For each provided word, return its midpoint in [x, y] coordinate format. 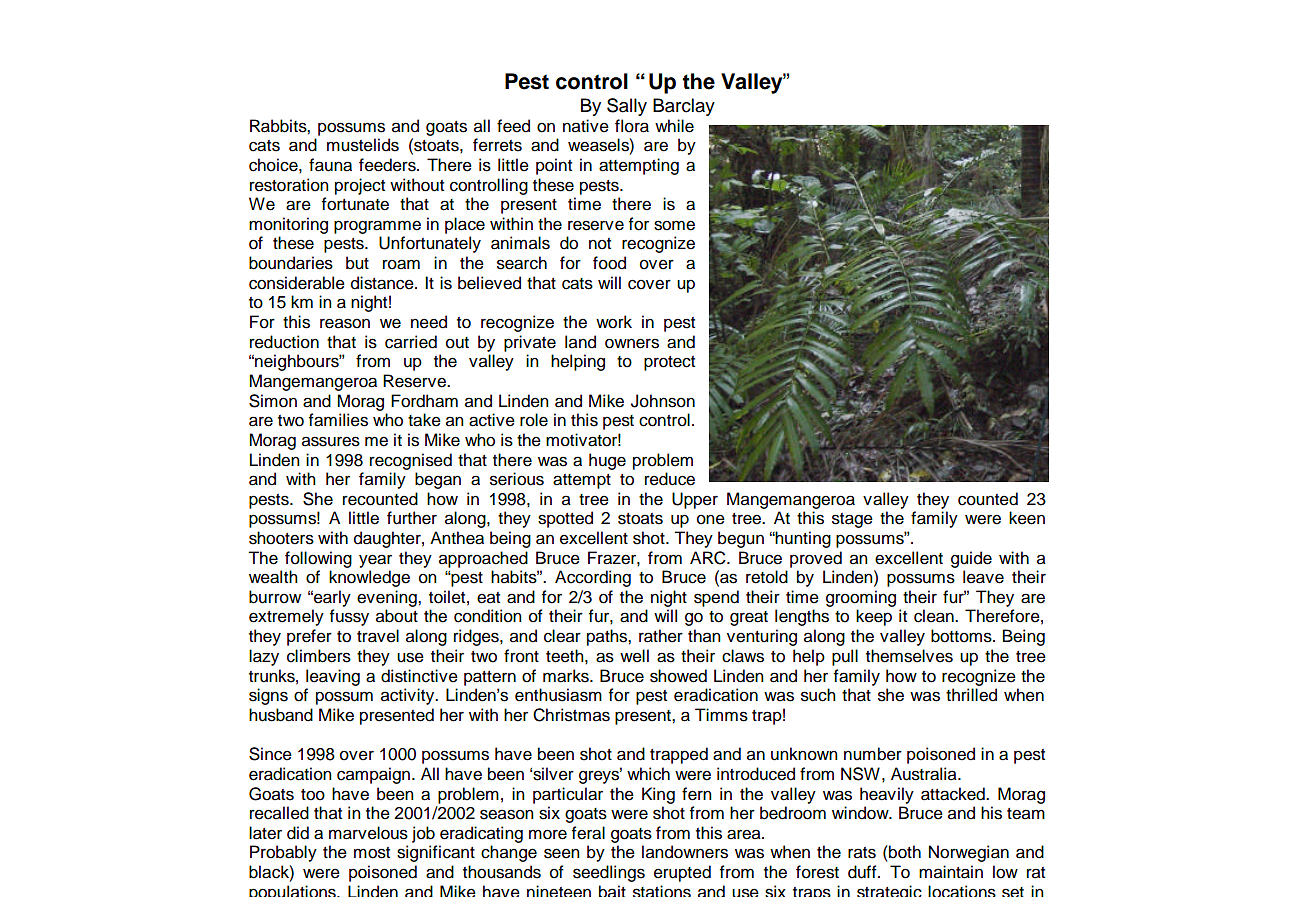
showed [678, 676]
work [614, 322]
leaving [333, 677]
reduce [670, 479]
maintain [951, 872]
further [412, 518]
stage [852, 520]
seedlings [609, 873]
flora [632, 126]
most [372, 853]
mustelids [363, 145]
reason [345, 323]
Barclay [684, 107]
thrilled [971, 695]
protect [669, 363]
